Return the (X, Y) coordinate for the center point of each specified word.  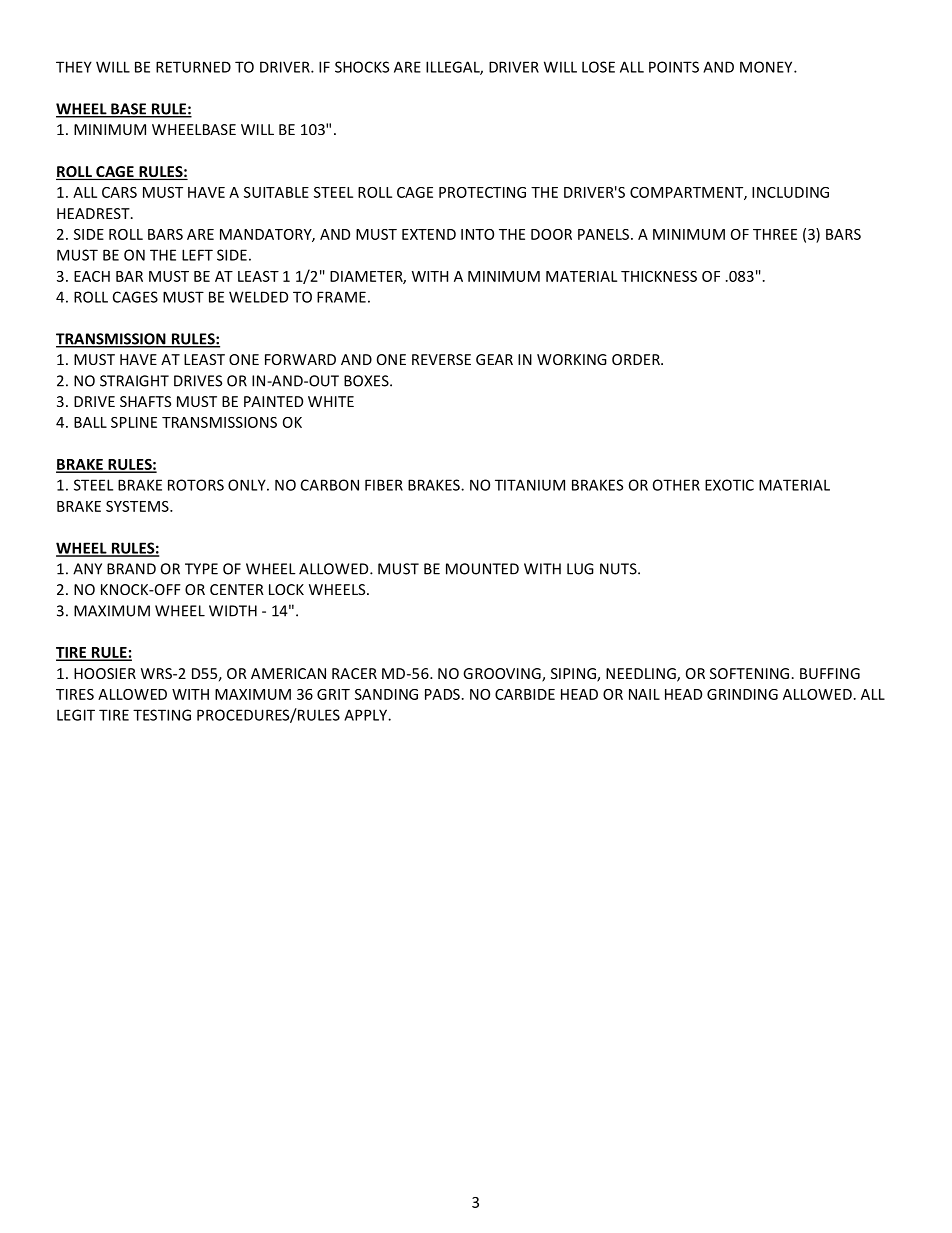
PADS (442, 694)
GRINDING (742, 694)
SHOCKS (362, 67)
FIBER (384, 485)
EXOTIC (729, 485)
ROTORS (196, 485)
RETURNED (193, 67)
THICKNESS (659, 276)
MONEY (767, 67)
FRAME (341, 297)
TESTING (162, 715)
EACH (92, 276)
